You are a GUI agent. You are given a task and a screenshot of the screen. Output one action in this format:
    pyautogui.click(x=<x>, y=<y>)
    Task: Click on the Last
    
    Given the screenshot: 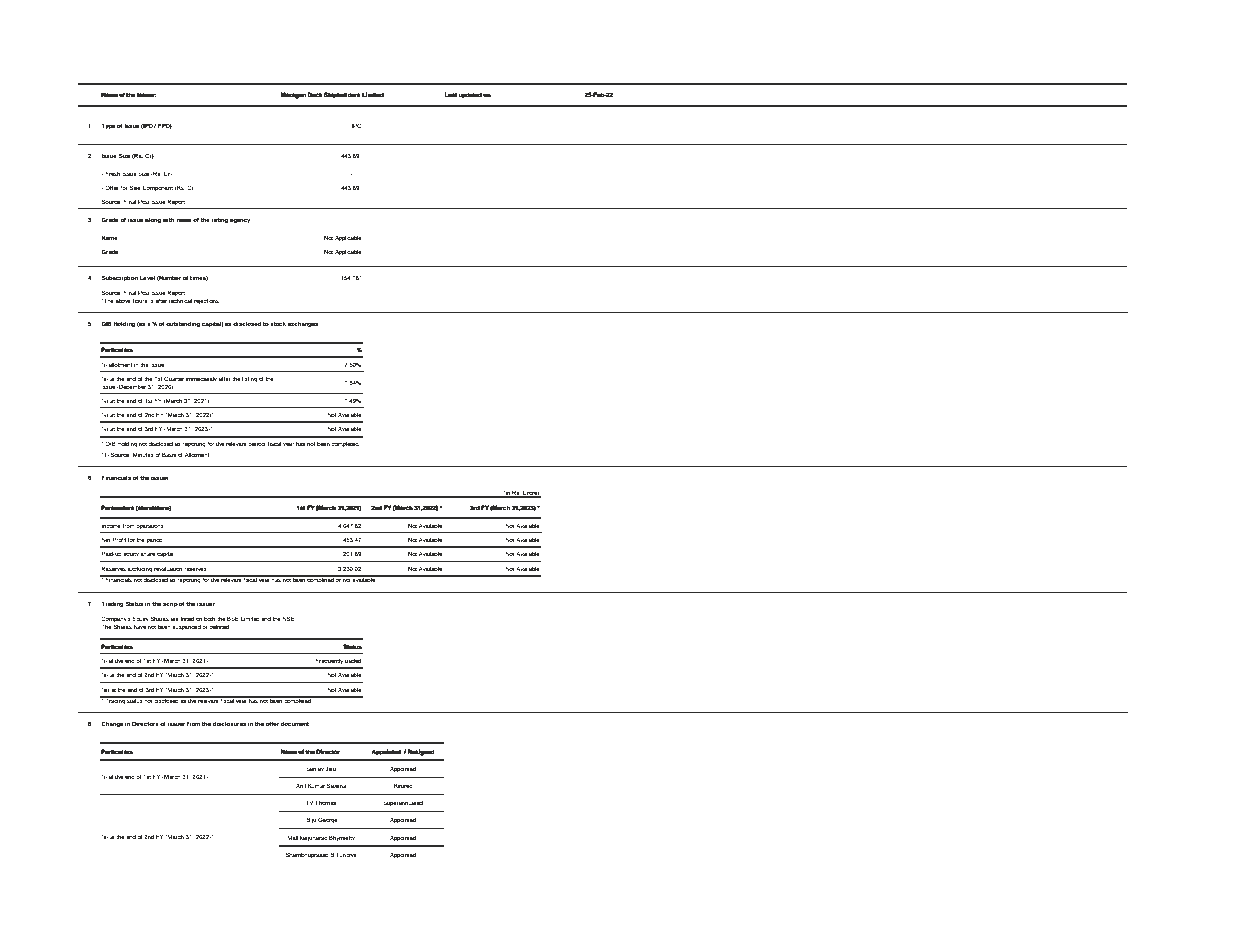 What is the action you would take?
    pyautogui.click(x=451, y=95)
